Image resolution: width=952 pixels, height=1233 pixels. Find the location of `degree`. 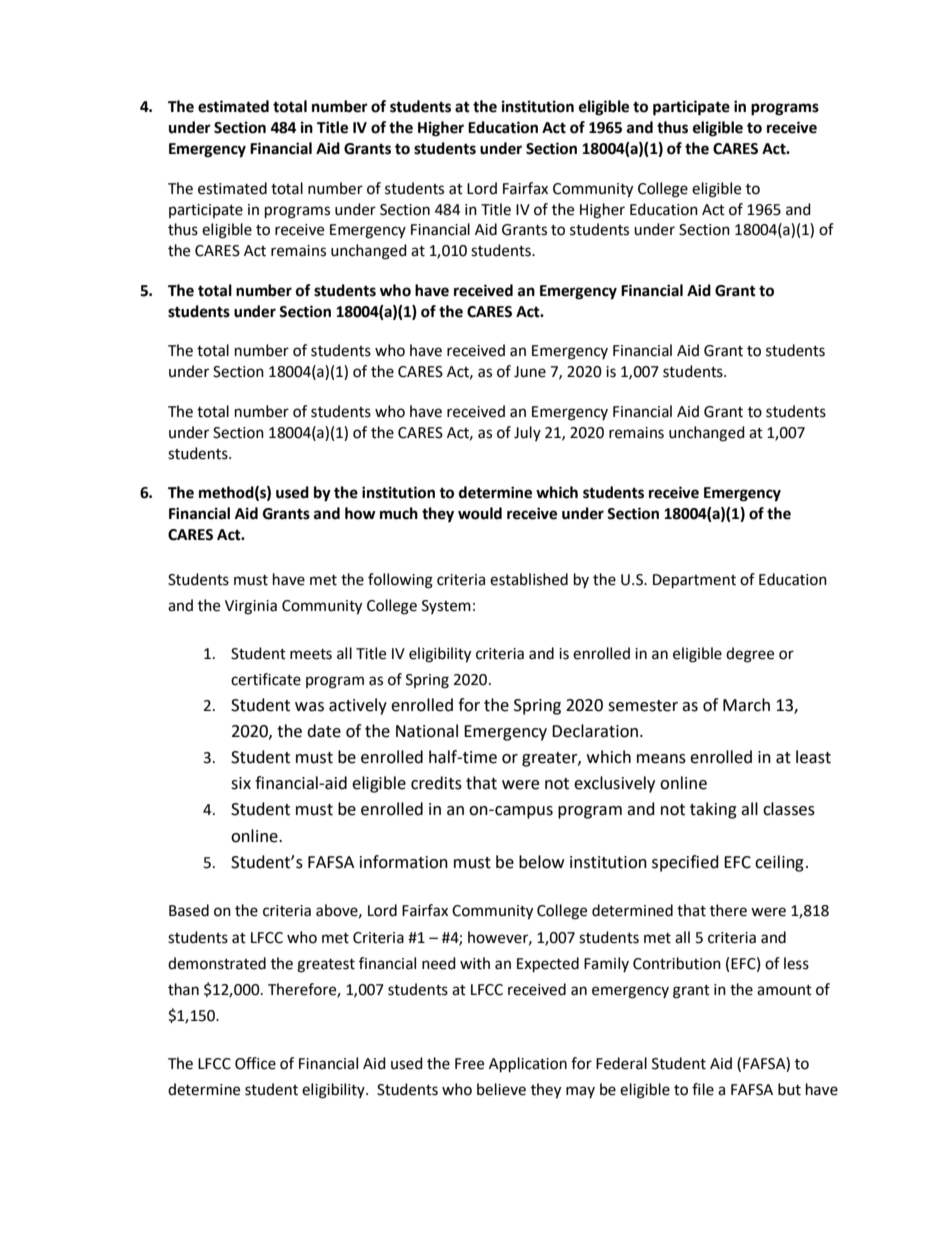

degree is located at coordinates (750, 655).
